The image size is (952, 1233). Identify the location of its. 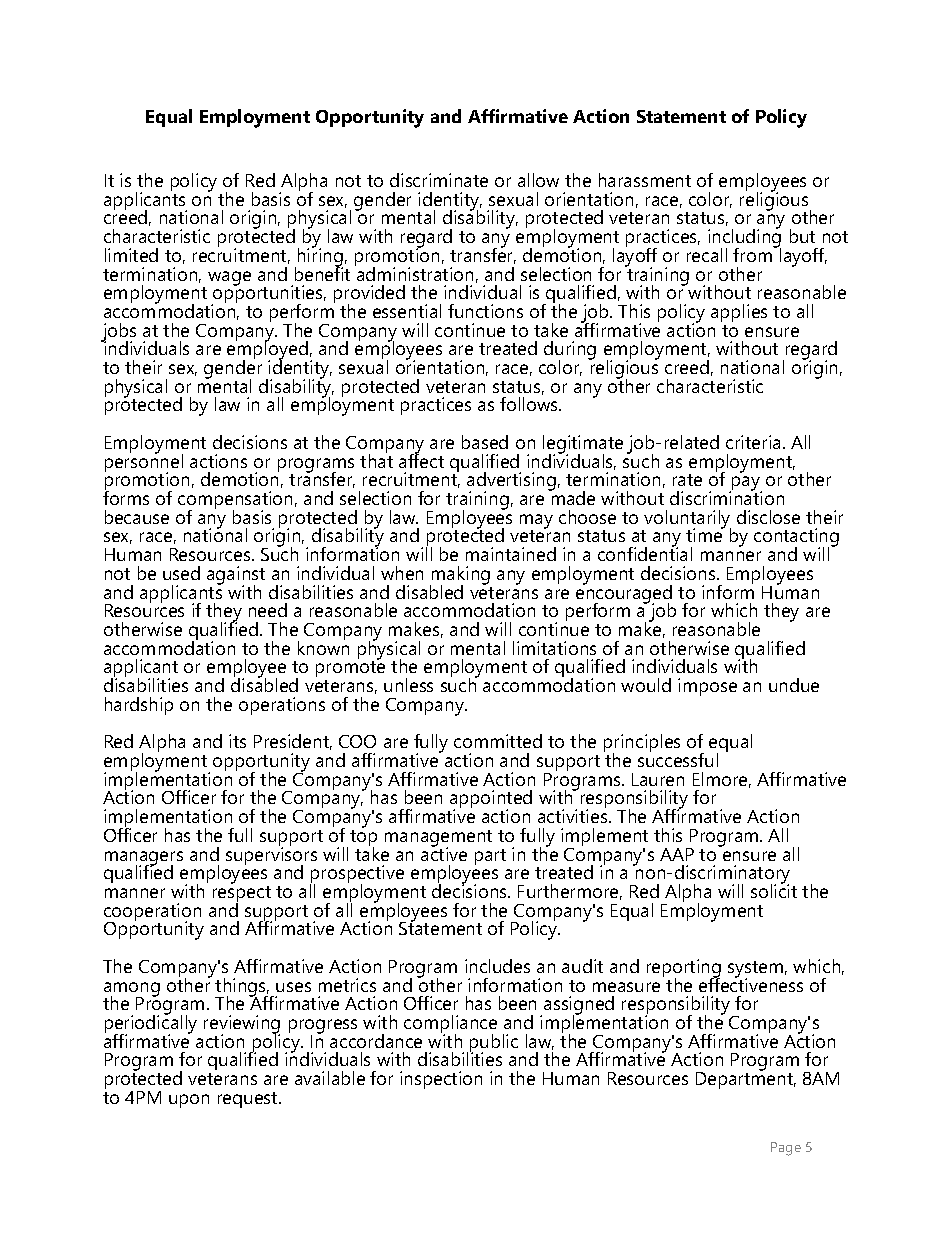
(237, 741).
